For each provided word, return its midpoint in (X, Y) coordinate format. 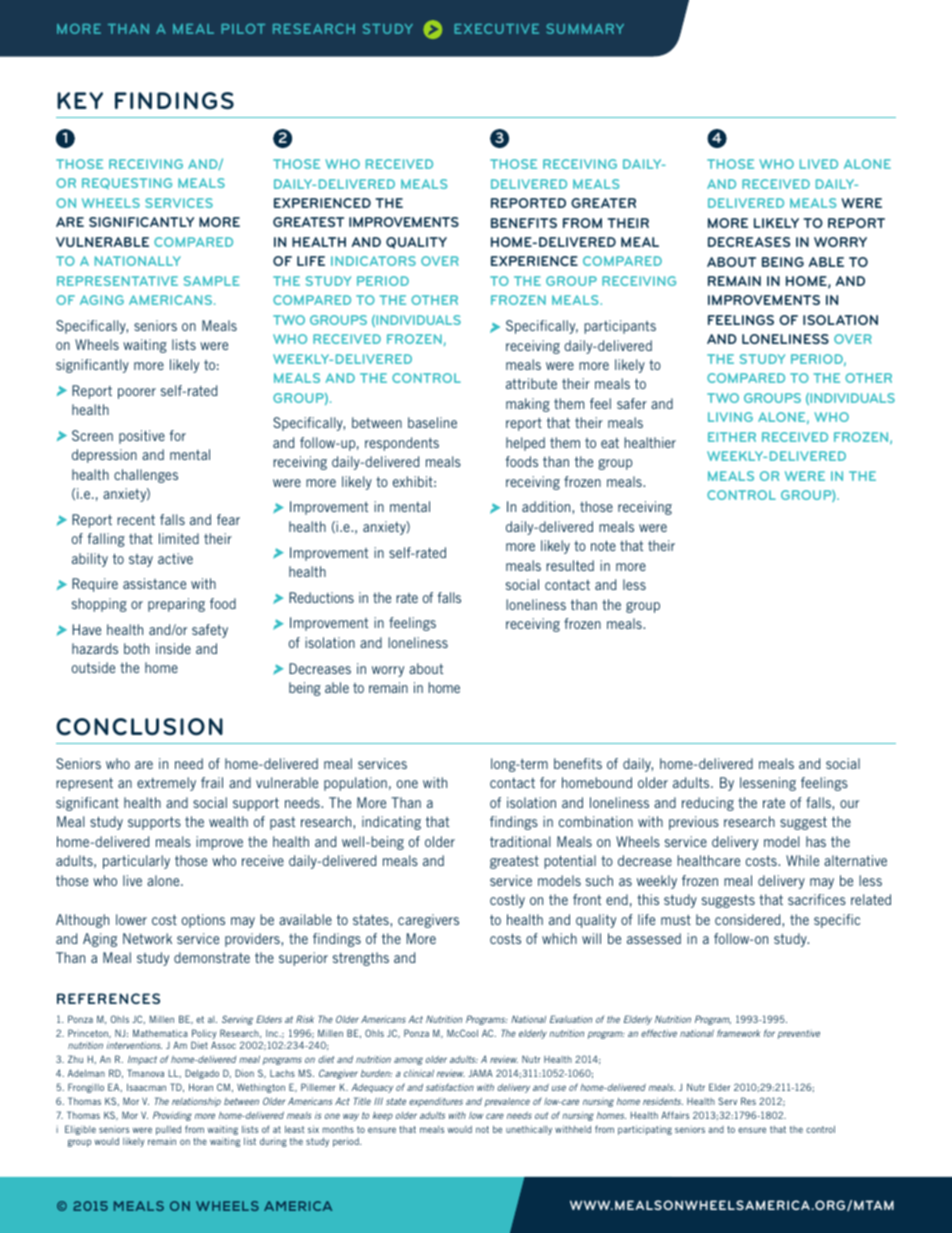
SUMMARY (585, 29)
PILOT (243, 29)
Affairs (675, 1115)
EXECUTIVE (496, 29)
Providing (172, 1116)
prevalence (507, 1102)
